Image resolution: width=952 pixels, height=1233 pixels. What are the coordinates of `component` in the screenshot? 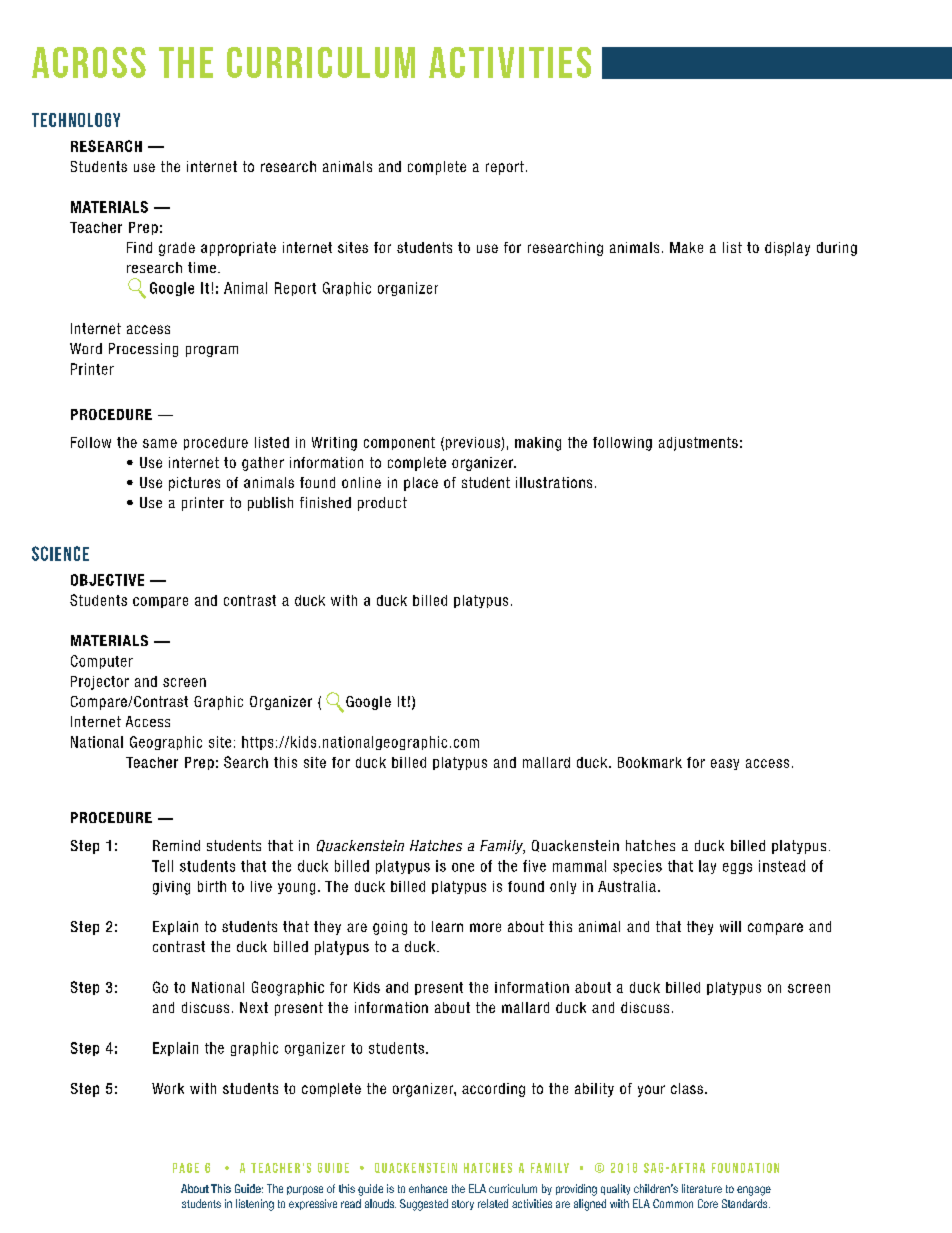 It's located at (399, 443).
